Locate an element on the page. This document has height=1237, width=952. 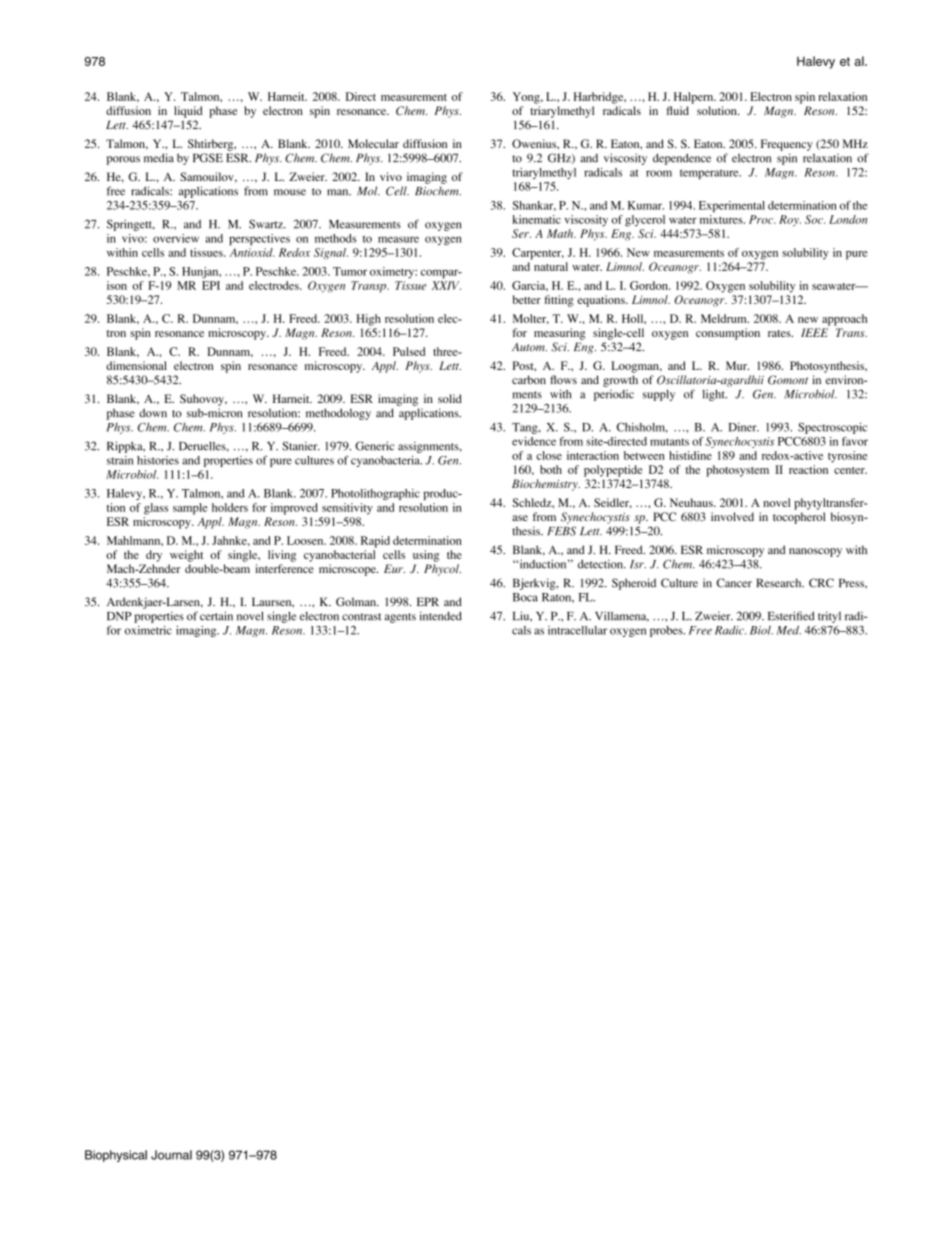
Shankar is located at coordinates (534, 206).
